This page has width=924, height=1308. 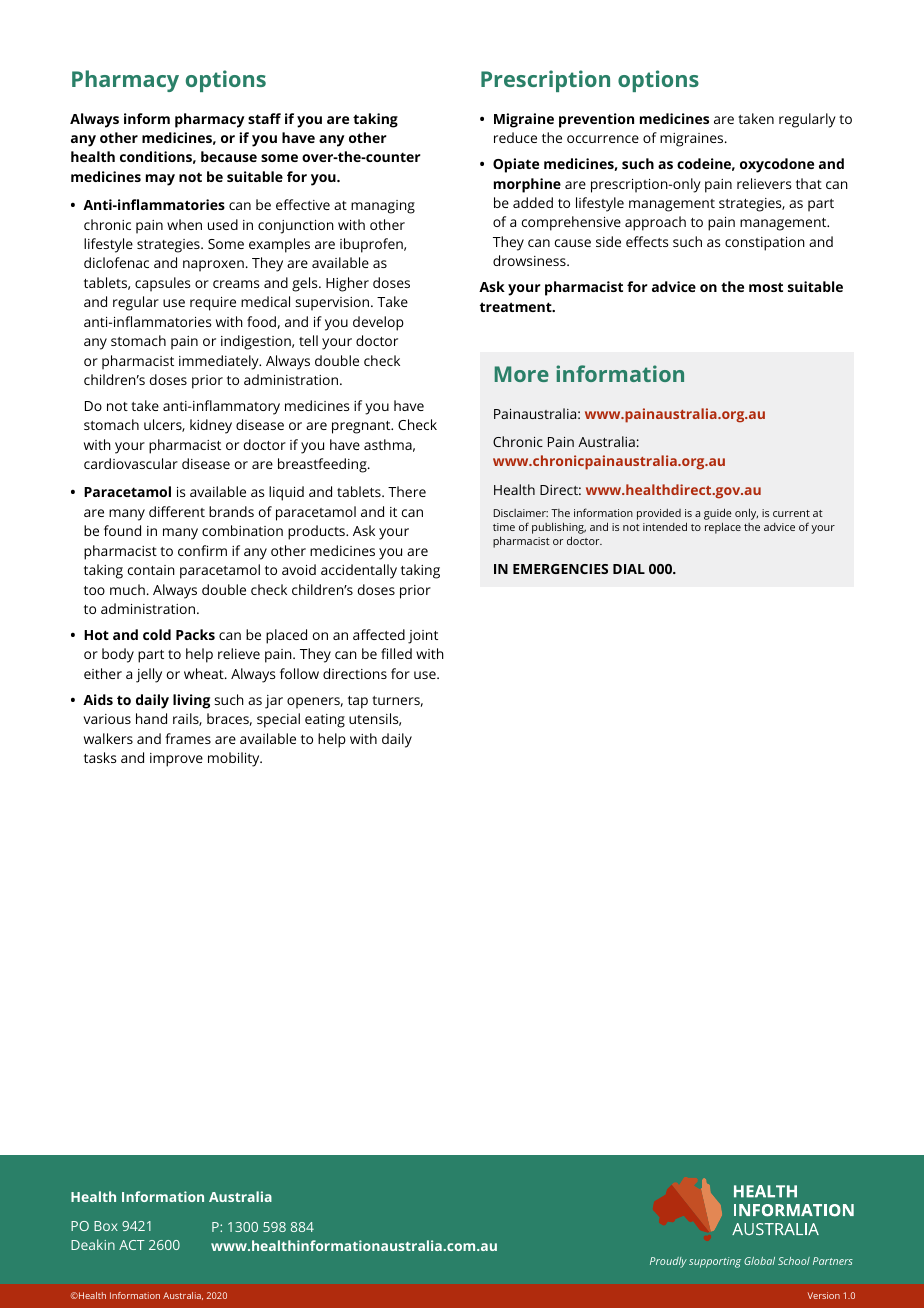 I want to click on may, so click(x=160, y=180).
